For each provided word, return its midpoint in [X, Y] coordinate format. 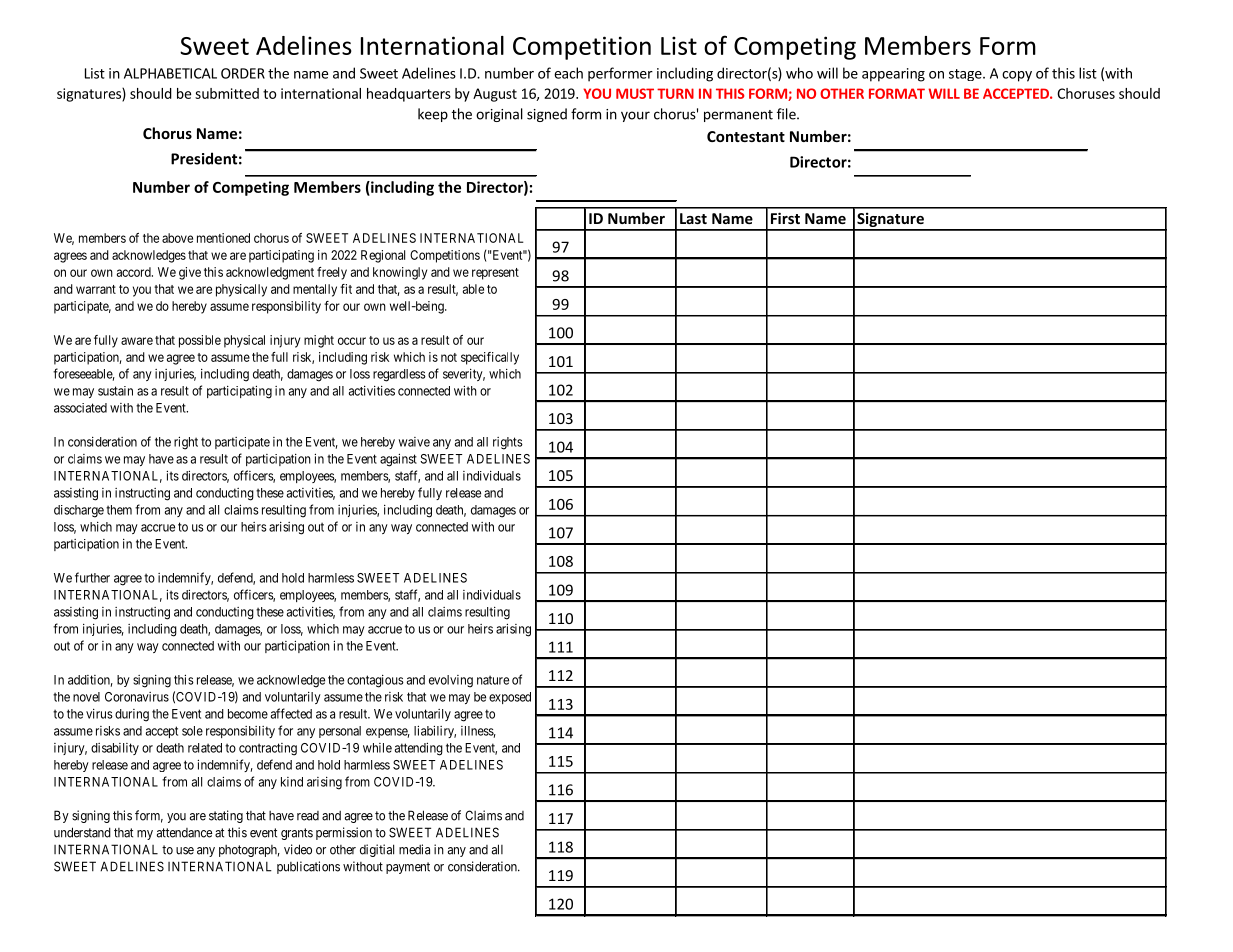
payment [408, 868]
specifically [490, 358]
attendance [184, 833]
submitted [227, 93]
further [92, 577]
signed [547, 115]
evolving [451, 681]
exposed [510, 698]
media [414, 849]
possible [200, 341]
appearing [893, 75]
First [785, 218]
